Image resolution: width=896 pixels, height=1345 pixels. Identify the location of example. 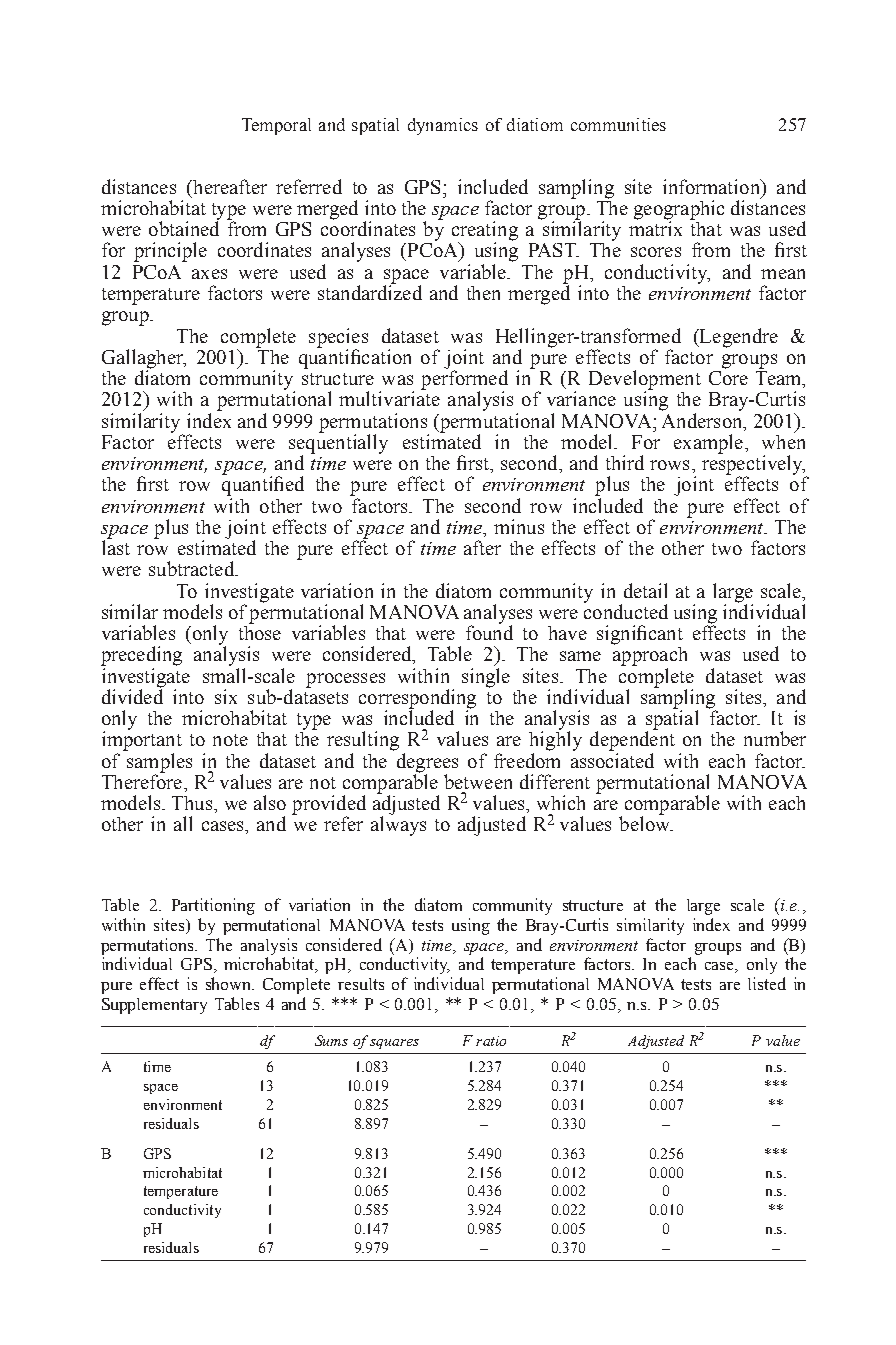
(708, 444).
